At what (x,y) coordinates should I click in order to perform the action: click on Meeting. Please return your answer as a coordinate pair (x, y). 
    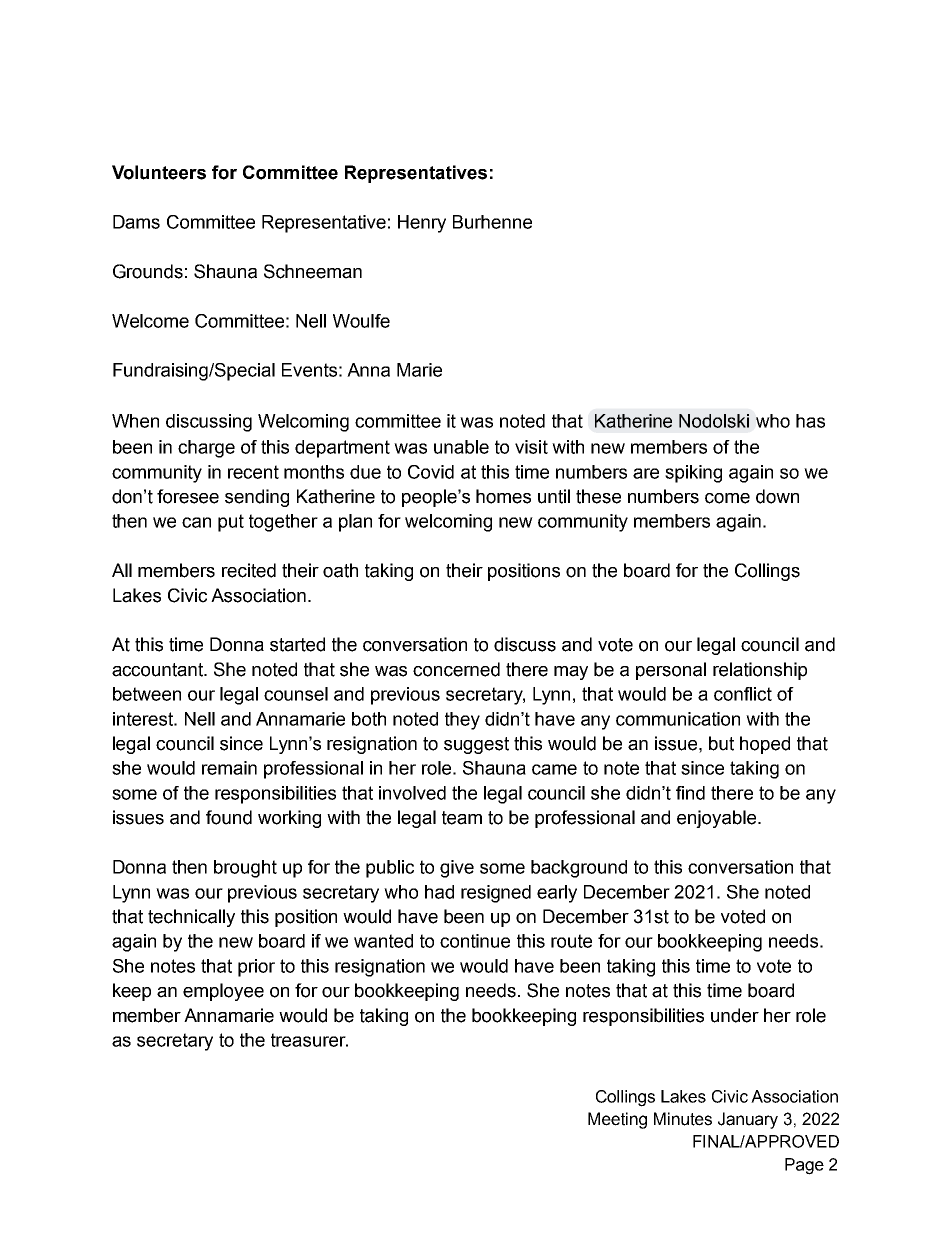
    Looking at the image, I should click on (617, 1120).
